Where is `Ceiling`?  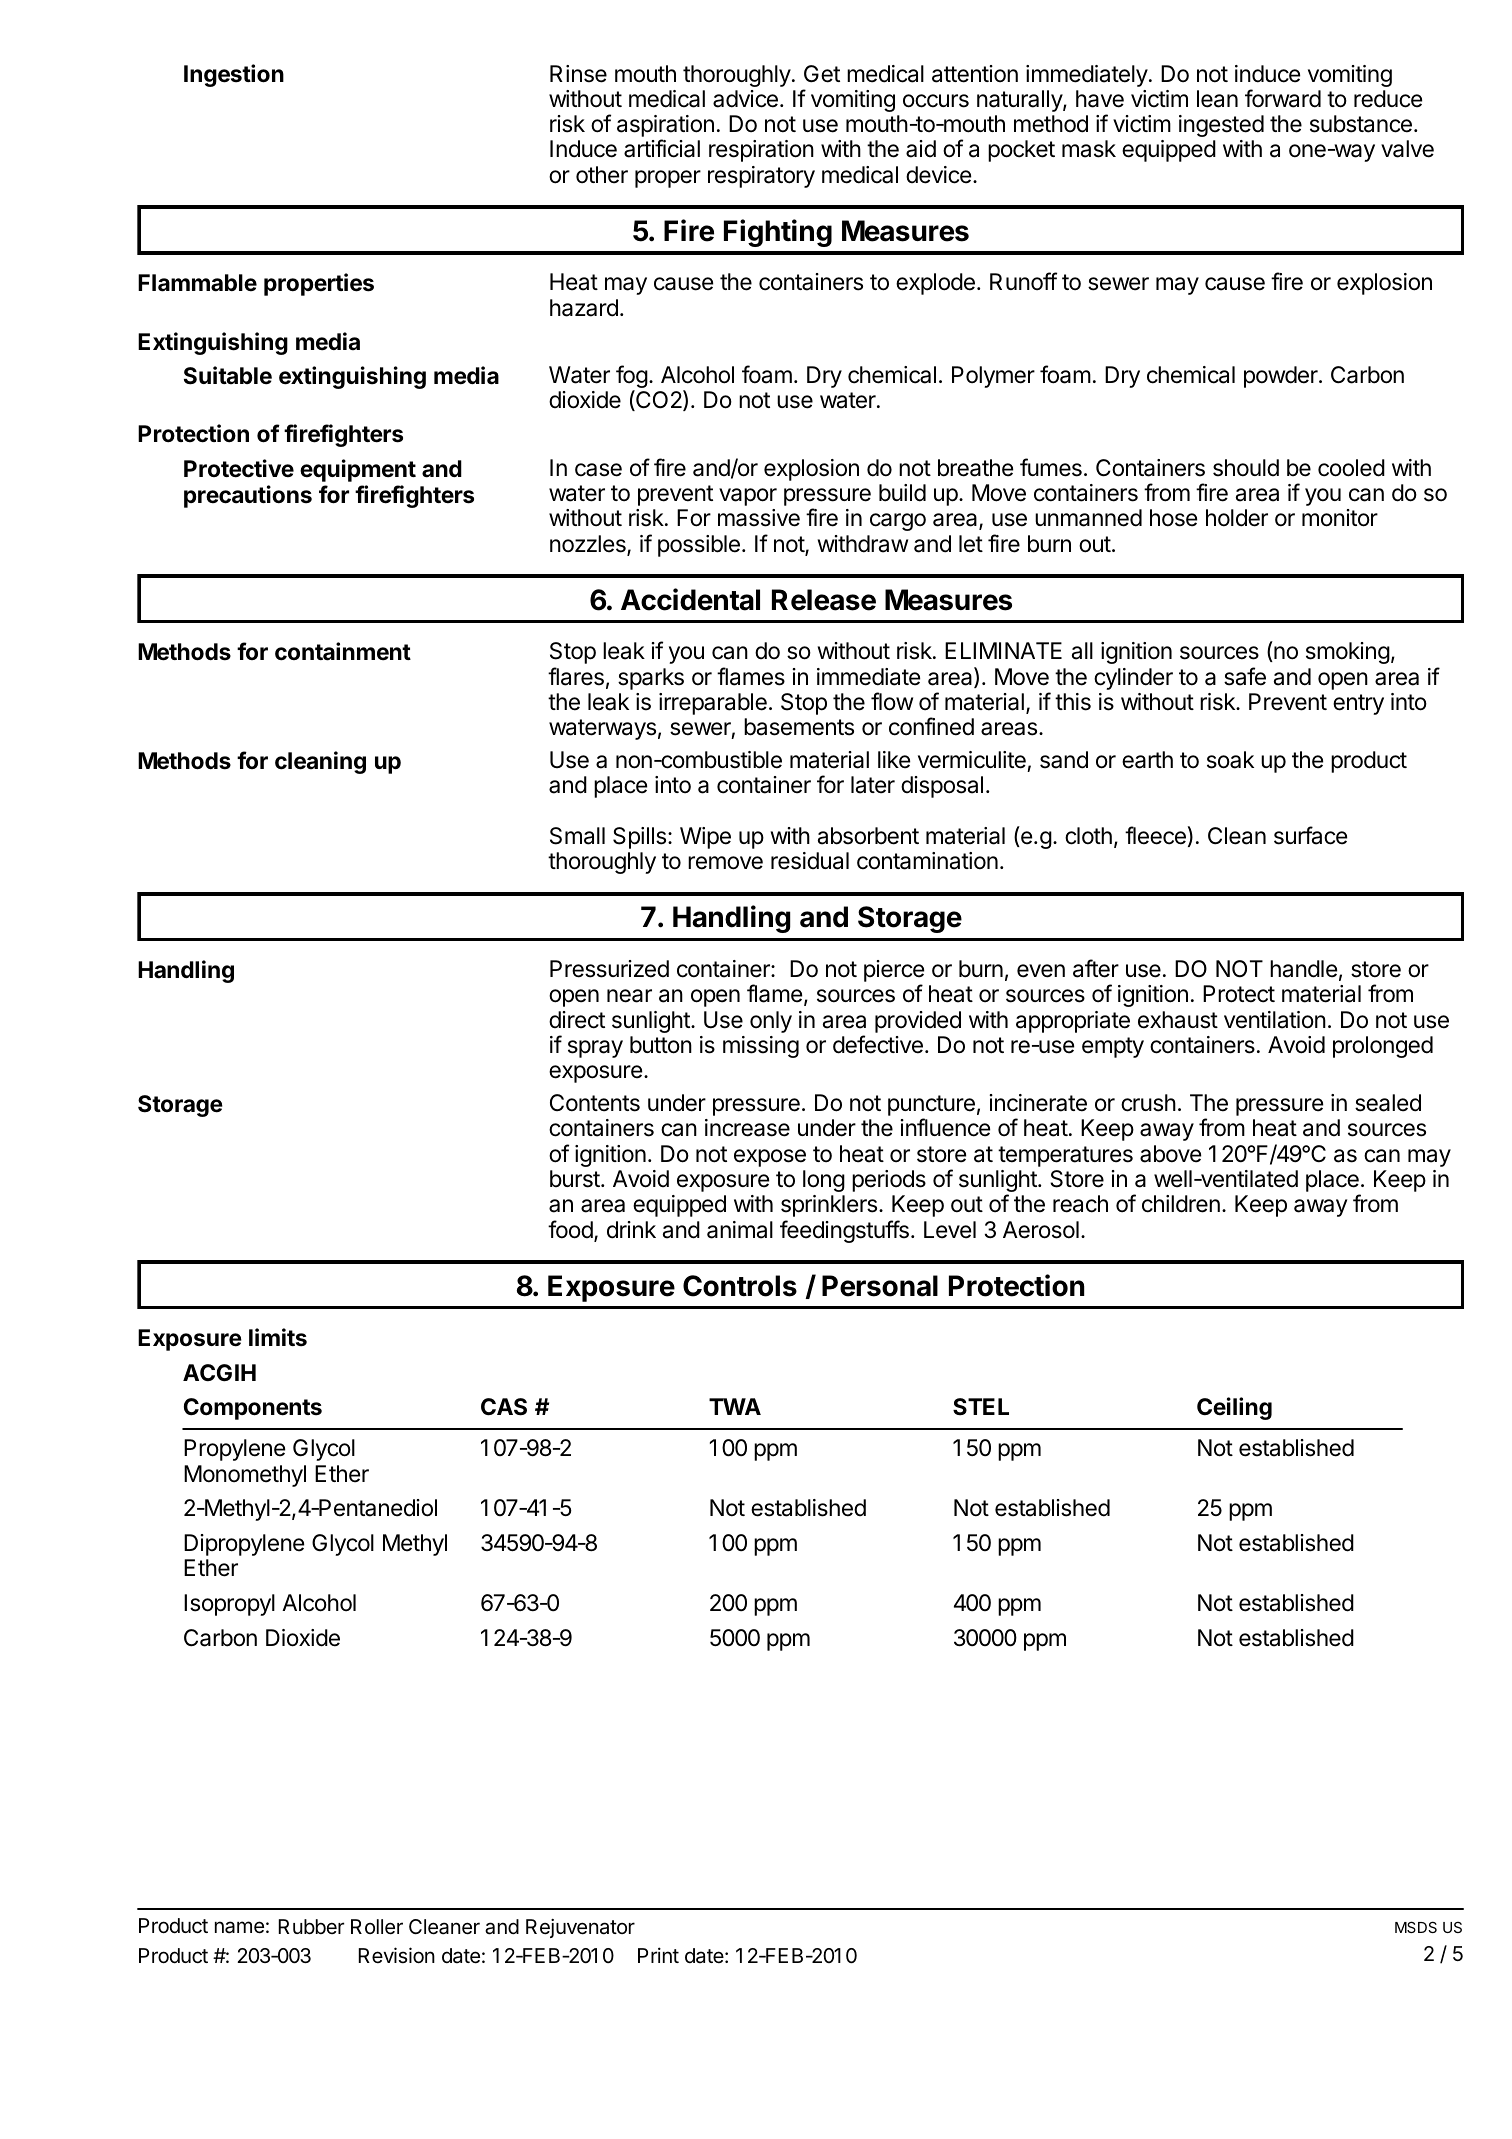
Ceiling is located at coordinates (1234, 1408).
